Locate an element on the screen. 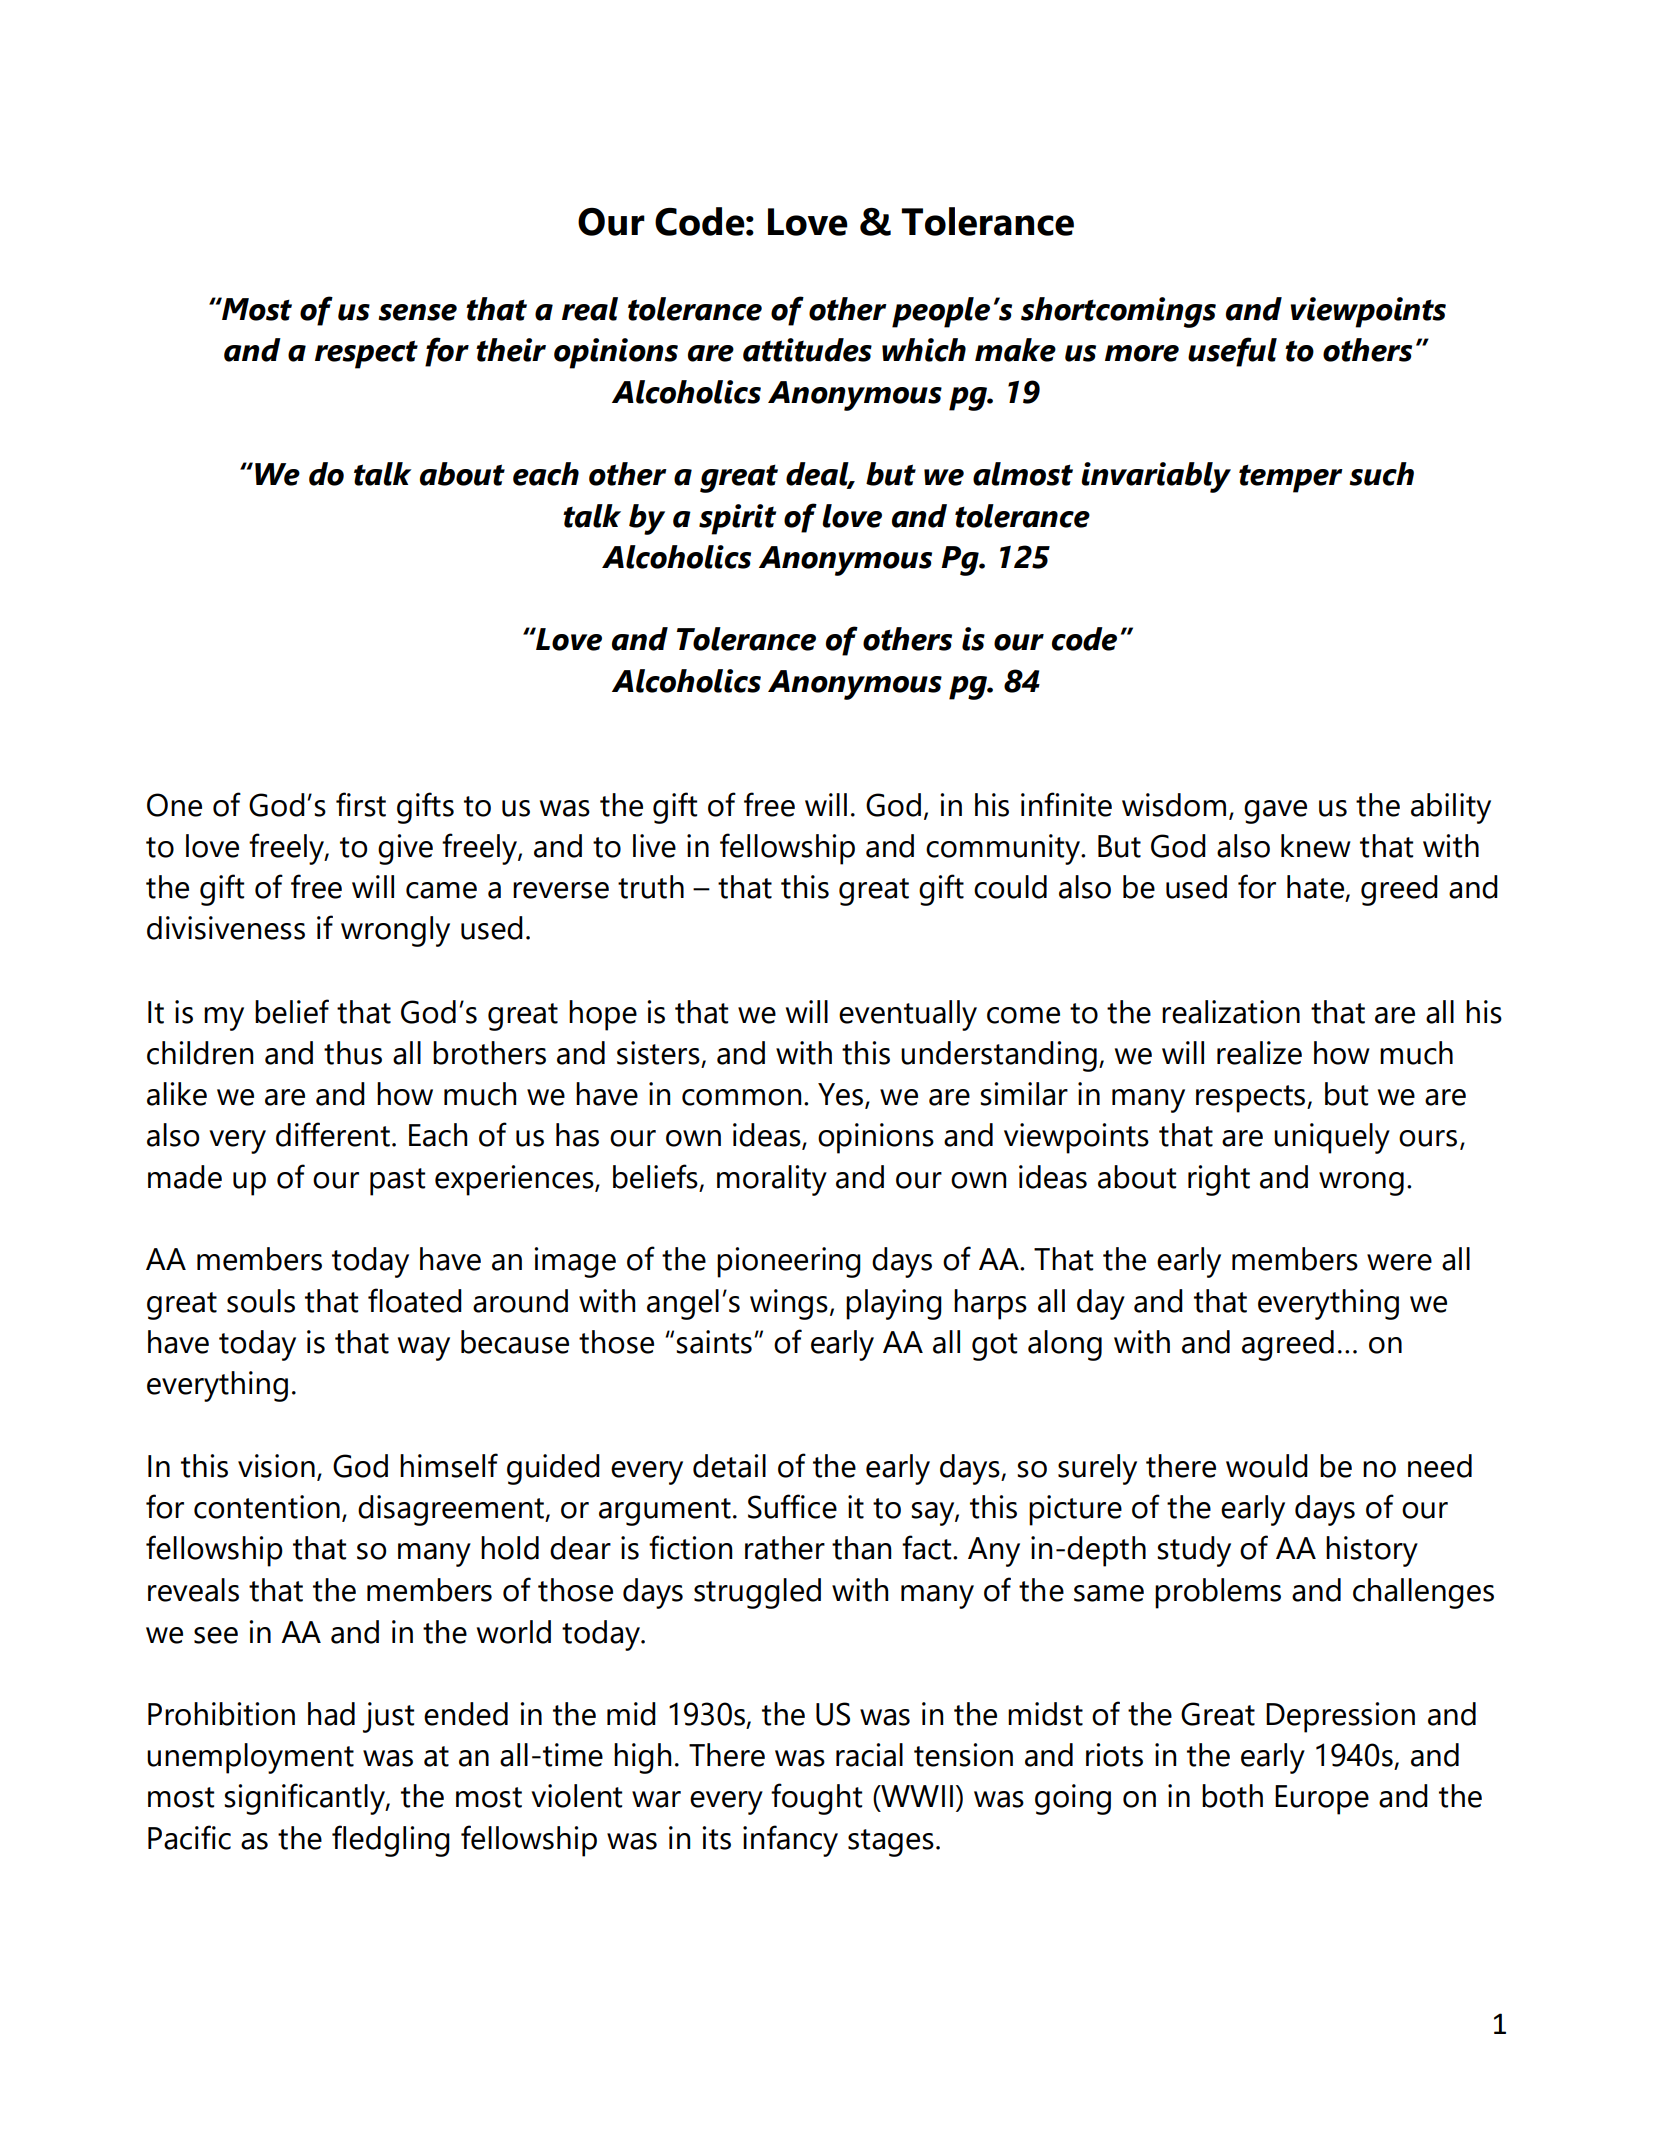 The width and height of the screenshot is (1653, 2139). knew is located at coordinates (1316, 846).
